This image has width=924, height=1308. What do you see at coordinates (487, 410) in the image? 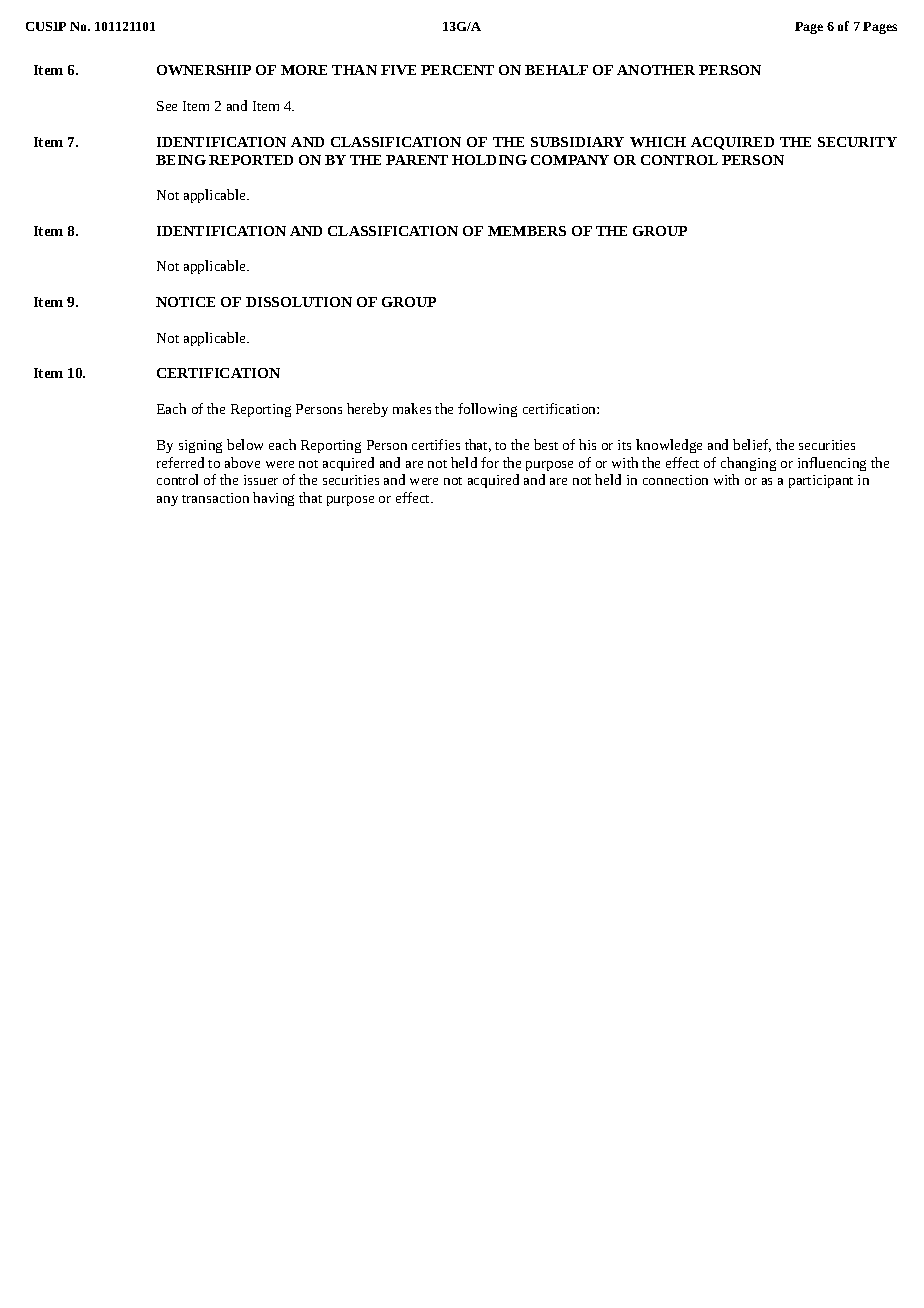
I see `following` at bounding box center [487, 410].
